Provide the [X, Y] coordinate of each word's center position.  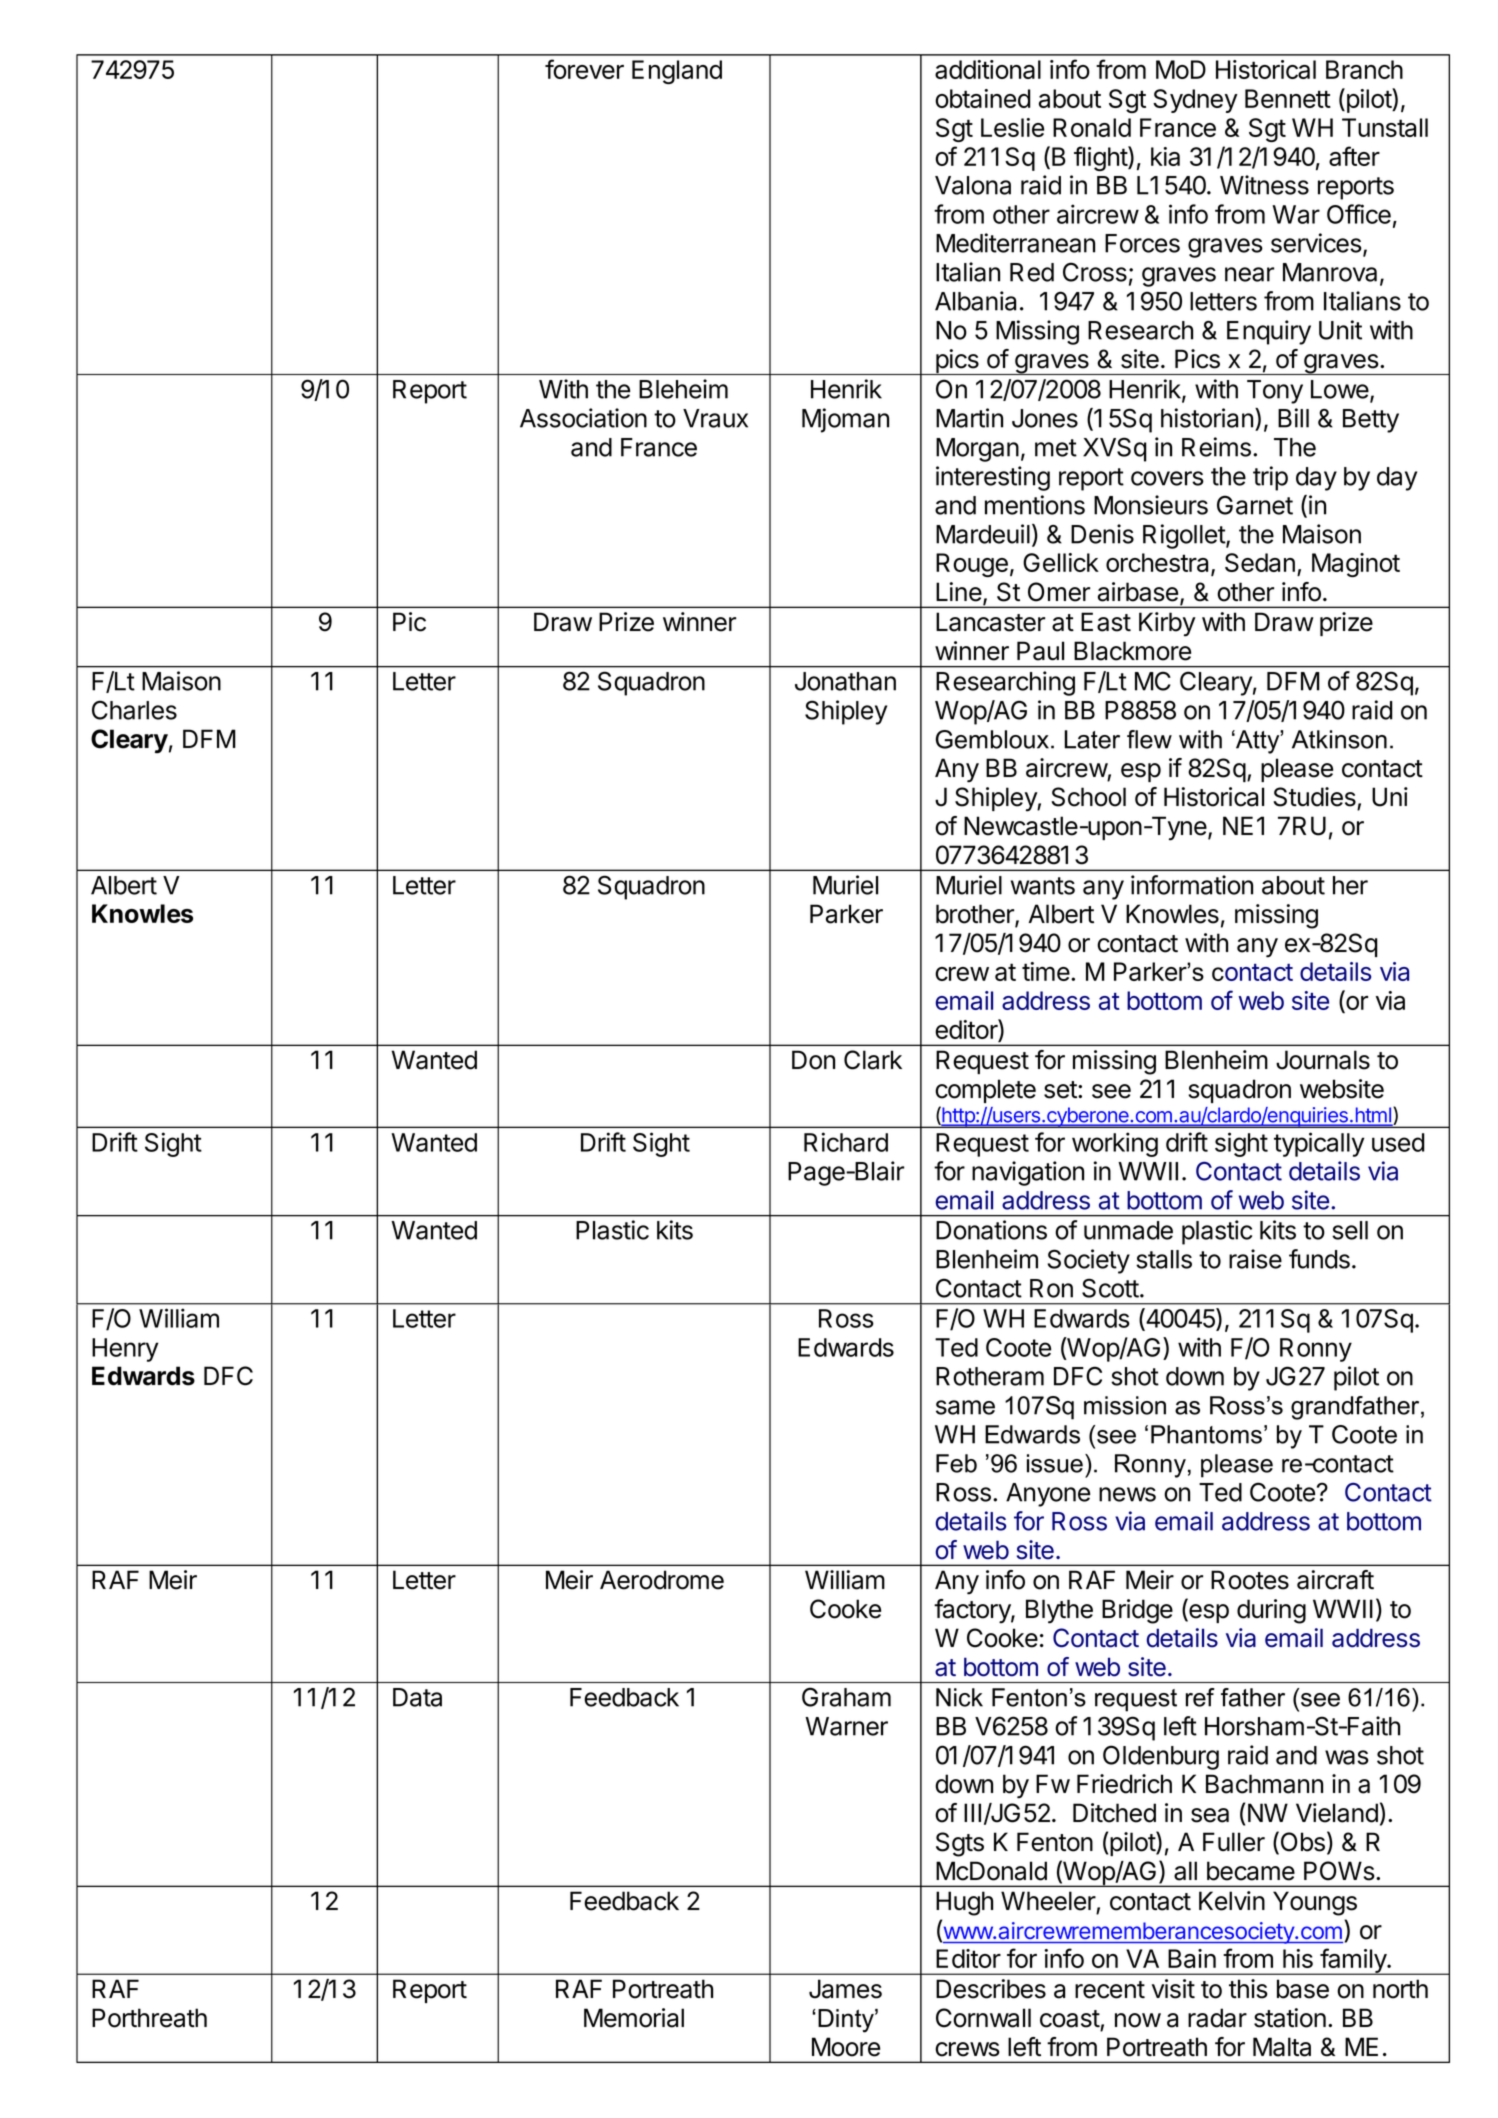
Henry [125, 1350]
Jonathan [845, 681]
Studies [1314, 797]
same [965, 1407]
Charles [134, 710]
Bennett [1288, 98]
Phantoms [1206, 1434]
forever [584, 69]
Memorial [634, 2018]
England [677, 72]
